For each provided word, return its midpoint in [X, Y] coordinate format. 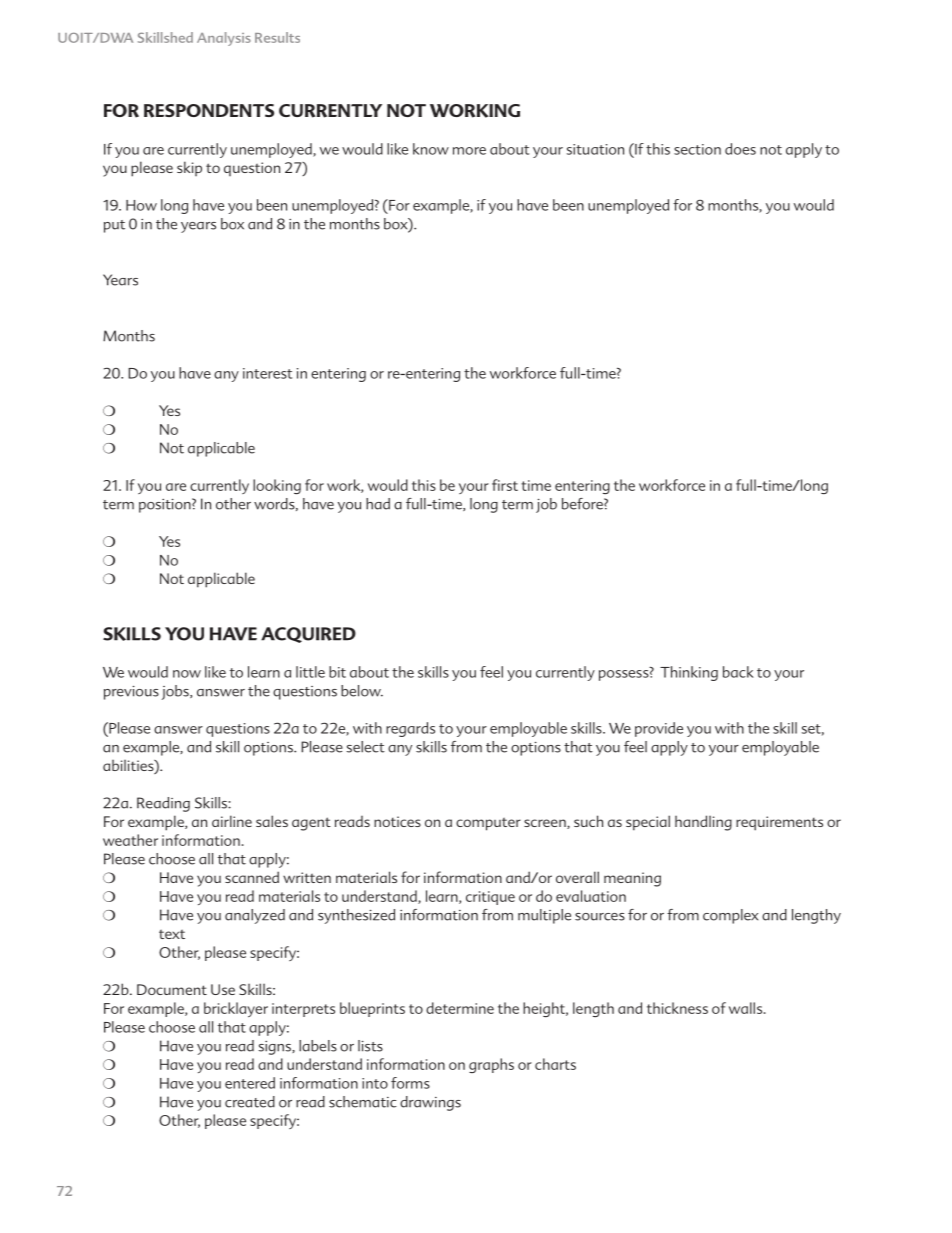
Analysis [224, 39]
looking [277, 486]
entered [250, 1083]
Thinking [689, 673]
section [697, 149]
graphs [491, 1065]
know [431, 149]
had [378, 504]
